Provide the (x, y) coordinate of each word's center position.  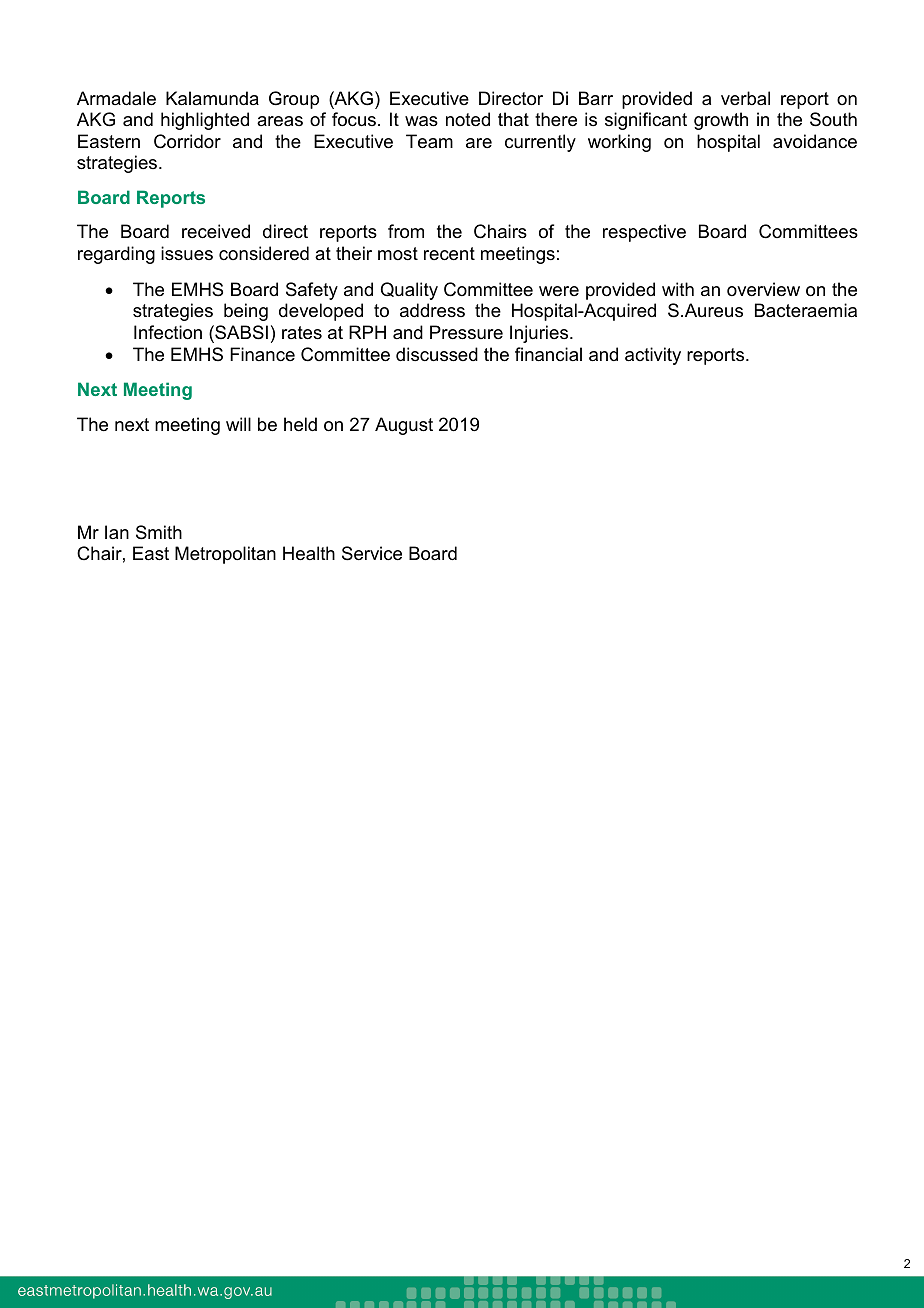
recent (449, 254)
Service (372, 553)
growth (721, 121)
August (404, 426)
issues (187, 253)
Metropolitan (225, 555)
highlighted (205, 121)
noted (468, 119)
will (238, 424)
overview (763, 289)
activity (653, 356)
